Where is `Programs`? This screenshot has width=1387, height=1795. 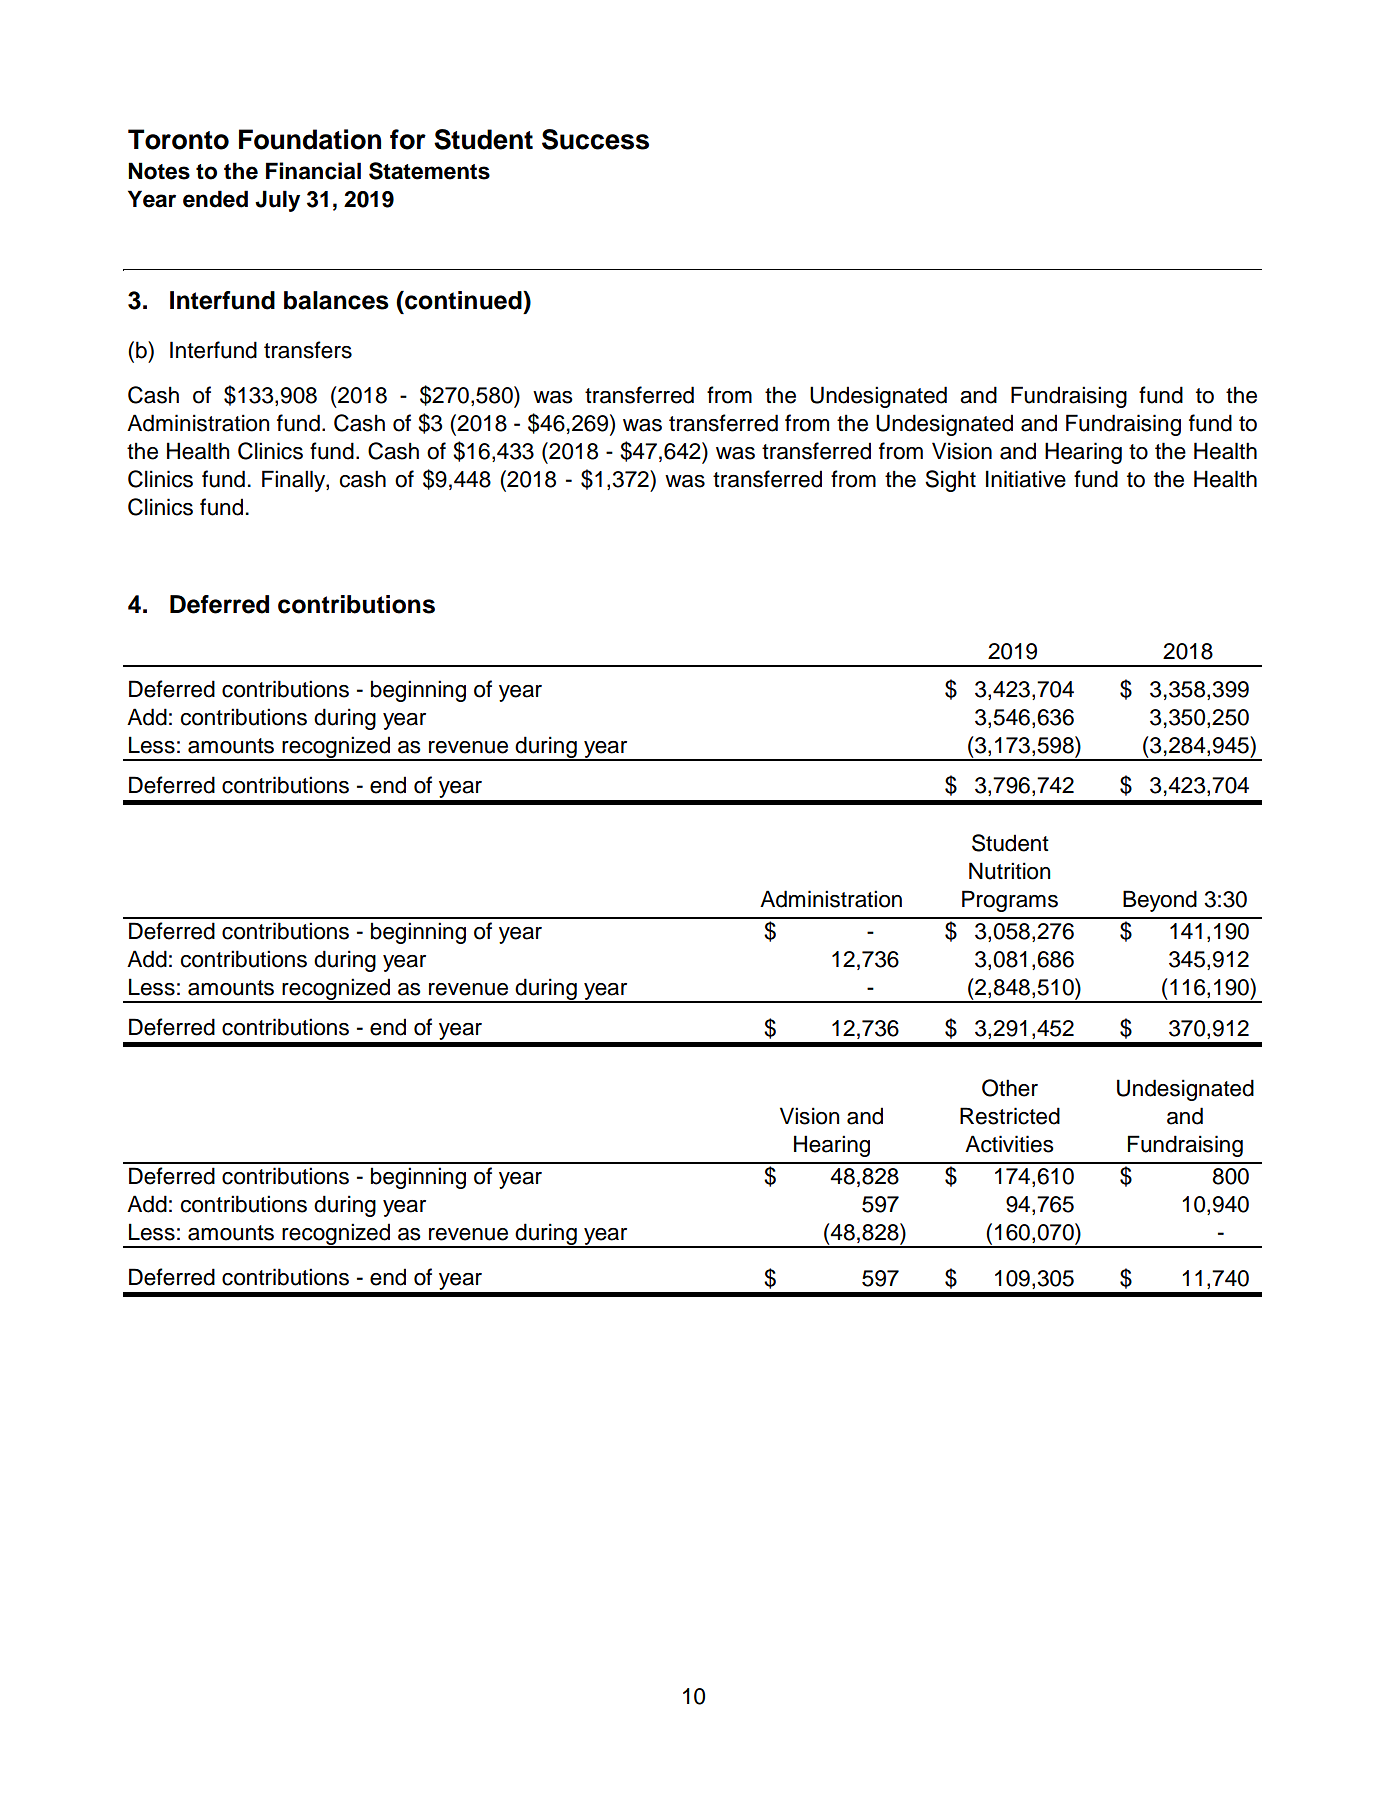
Programs is located at coordinates (1010, 901).
